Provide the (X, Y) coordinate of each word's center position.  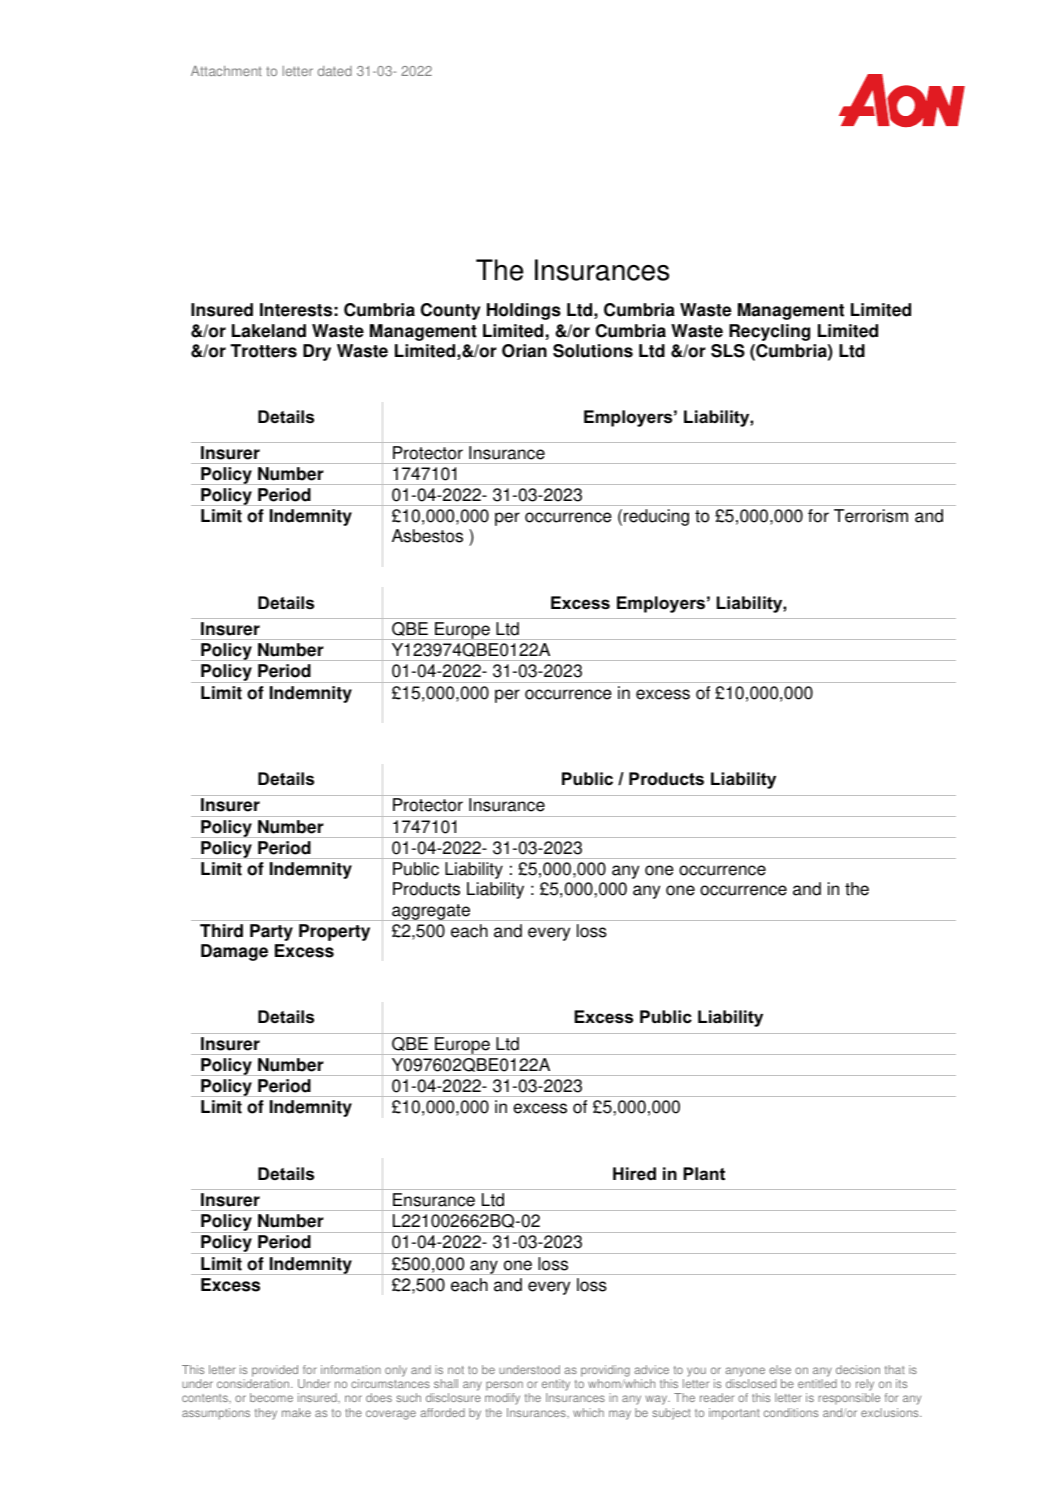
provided (274, 1372)
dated (335, 71)
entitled (817, 1383)
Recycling (769, 332)
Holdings (524, 311)
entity (556, 1386)
